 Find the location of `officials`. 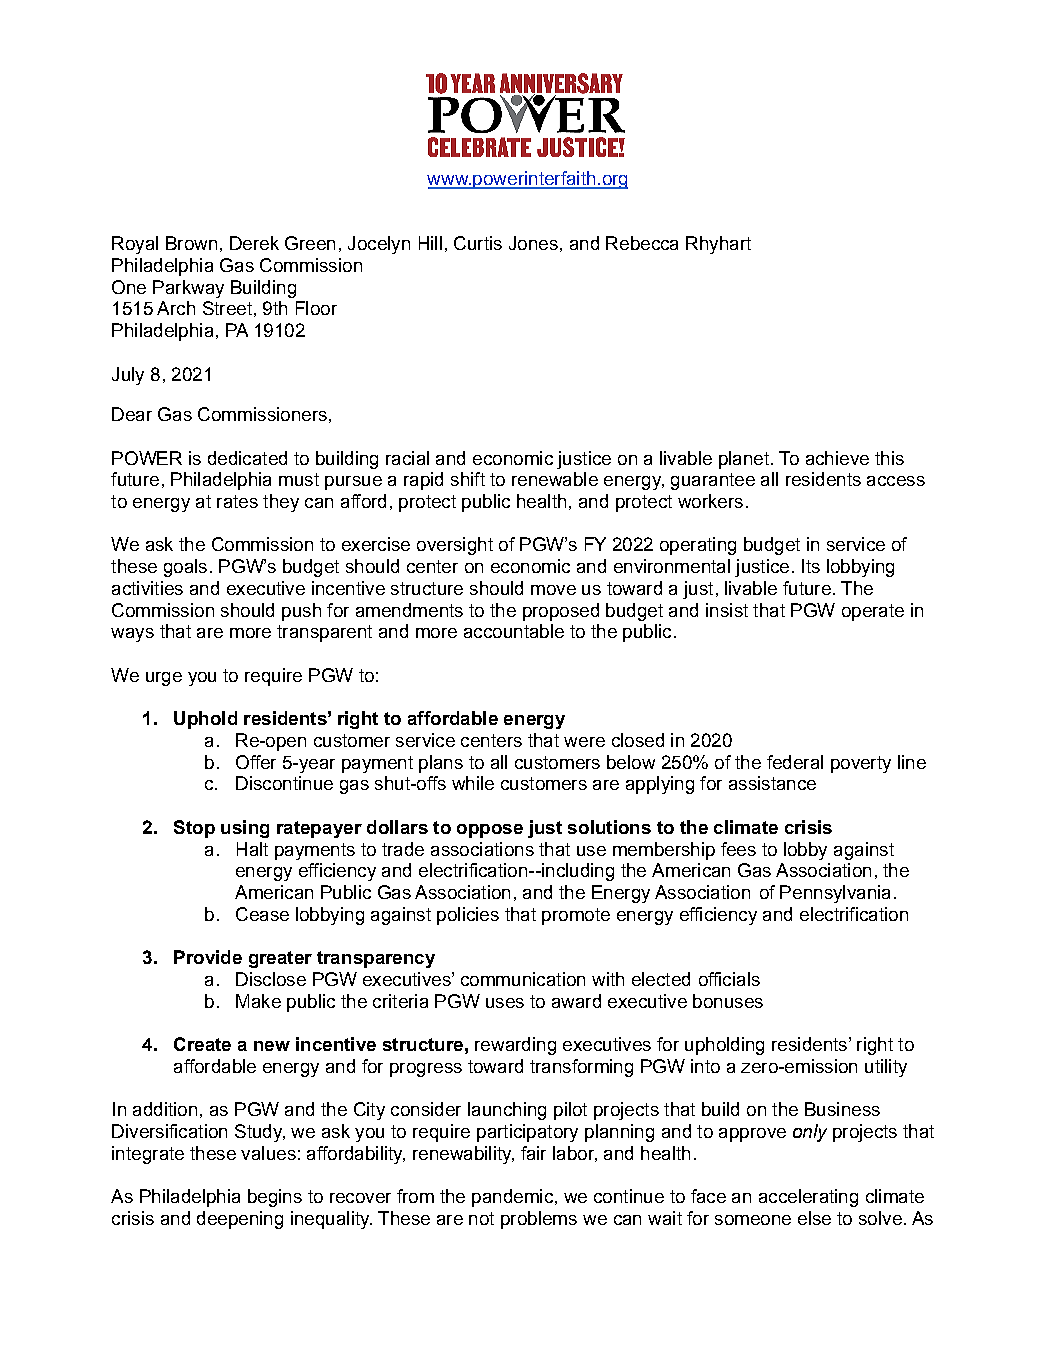

officials is located at coordinates (729, 979).
